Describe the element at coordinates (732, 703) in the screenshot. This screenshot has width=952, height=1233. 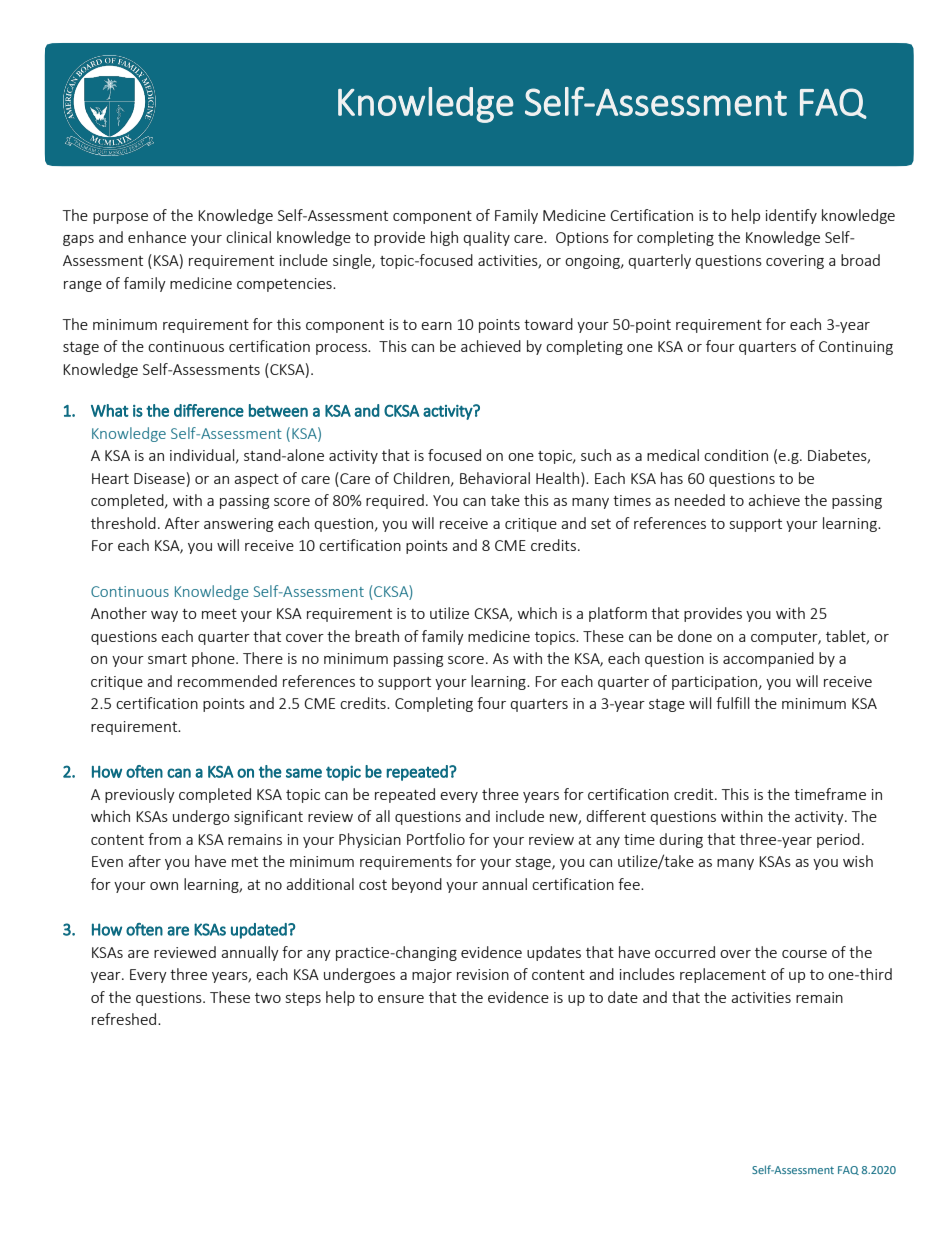
I see `fulfill` at that location.
